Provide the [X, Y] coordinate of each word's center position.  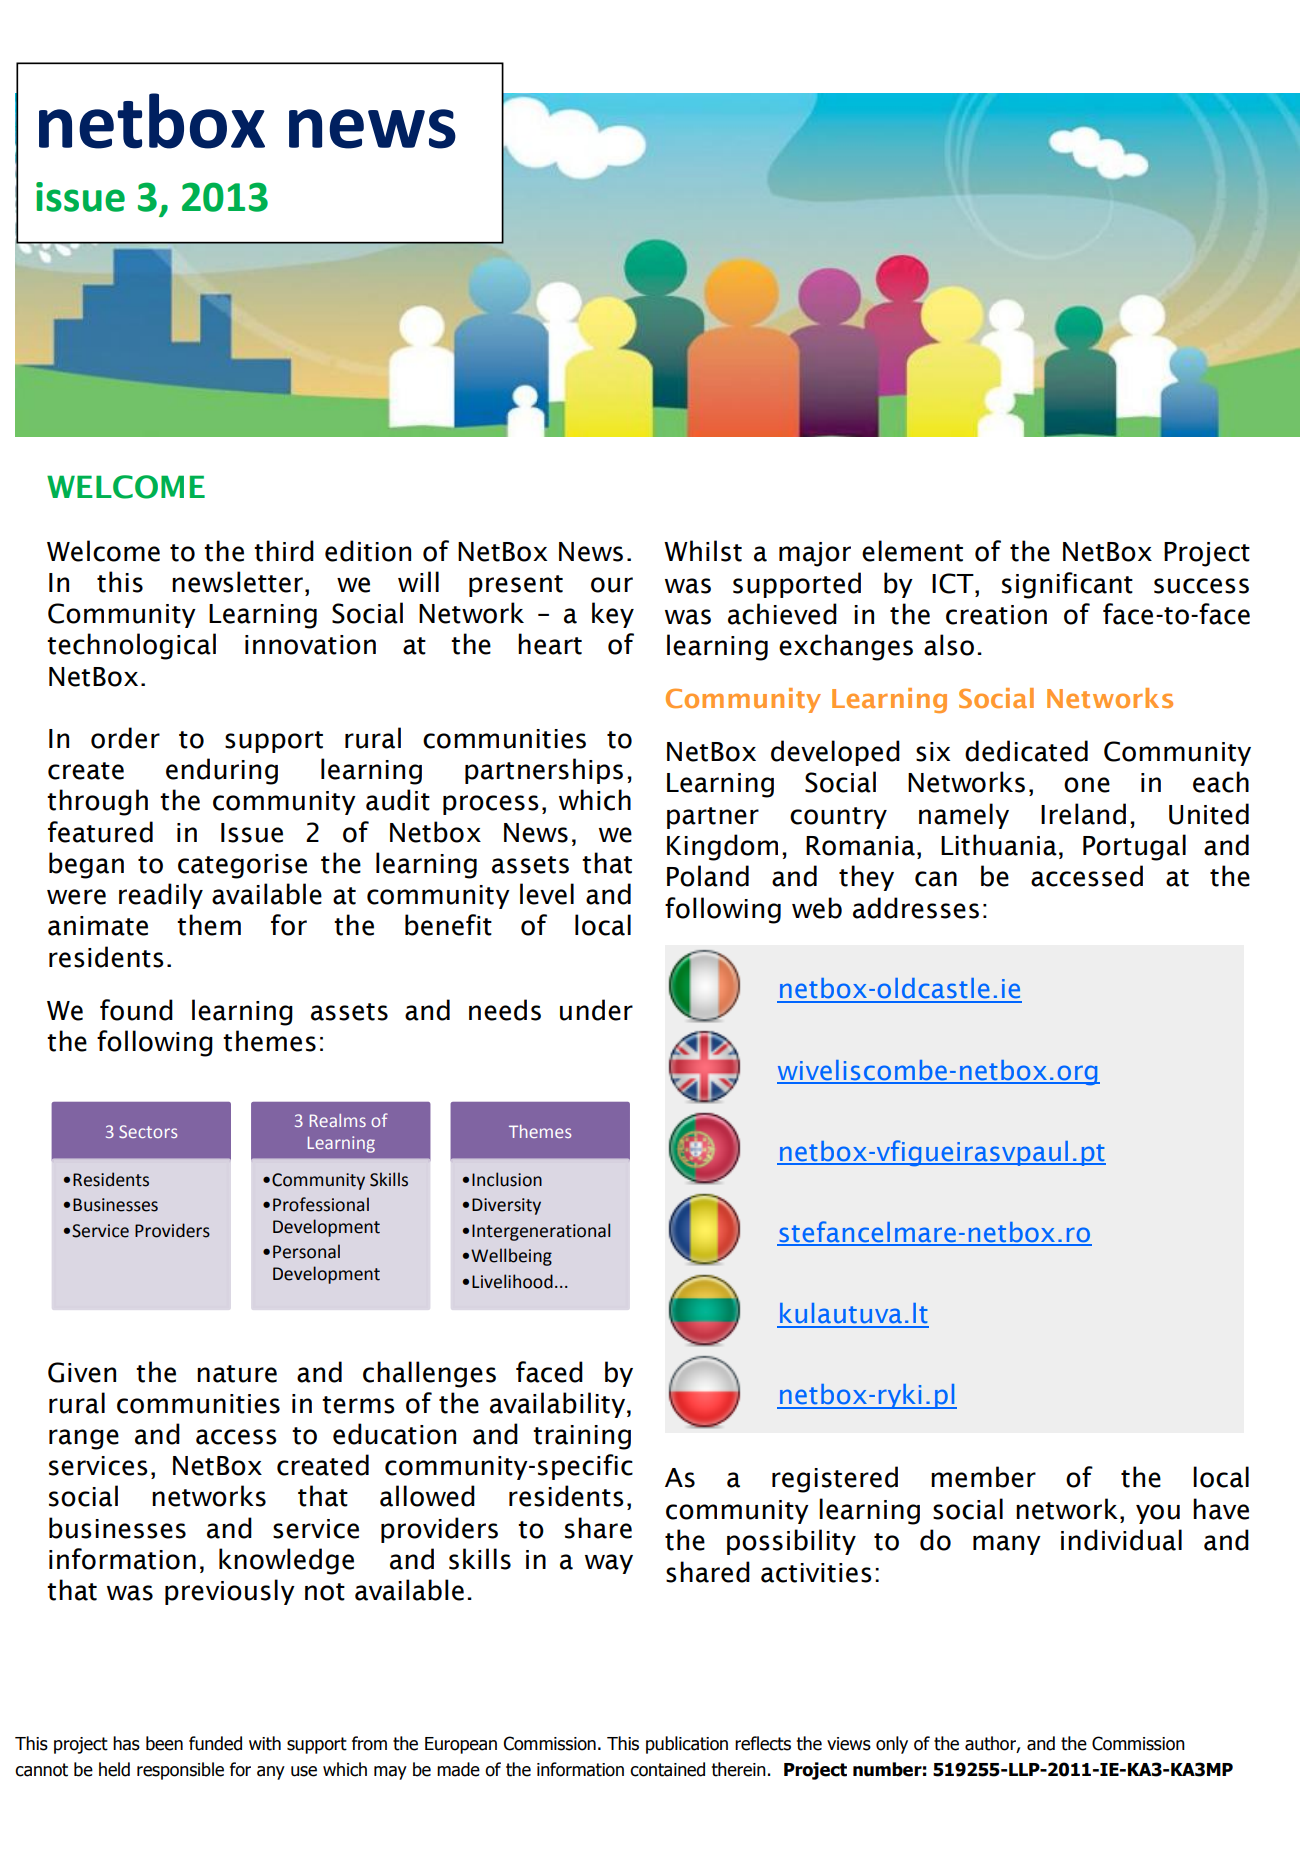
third [284, 551]
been [164, 1743]
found [136, 1010]
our [612, 585]
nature [237, 1374]
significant [1067, 585]
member [983, 1477]
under [596, 1010]
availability [559, 1405]
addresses [916, 908]
